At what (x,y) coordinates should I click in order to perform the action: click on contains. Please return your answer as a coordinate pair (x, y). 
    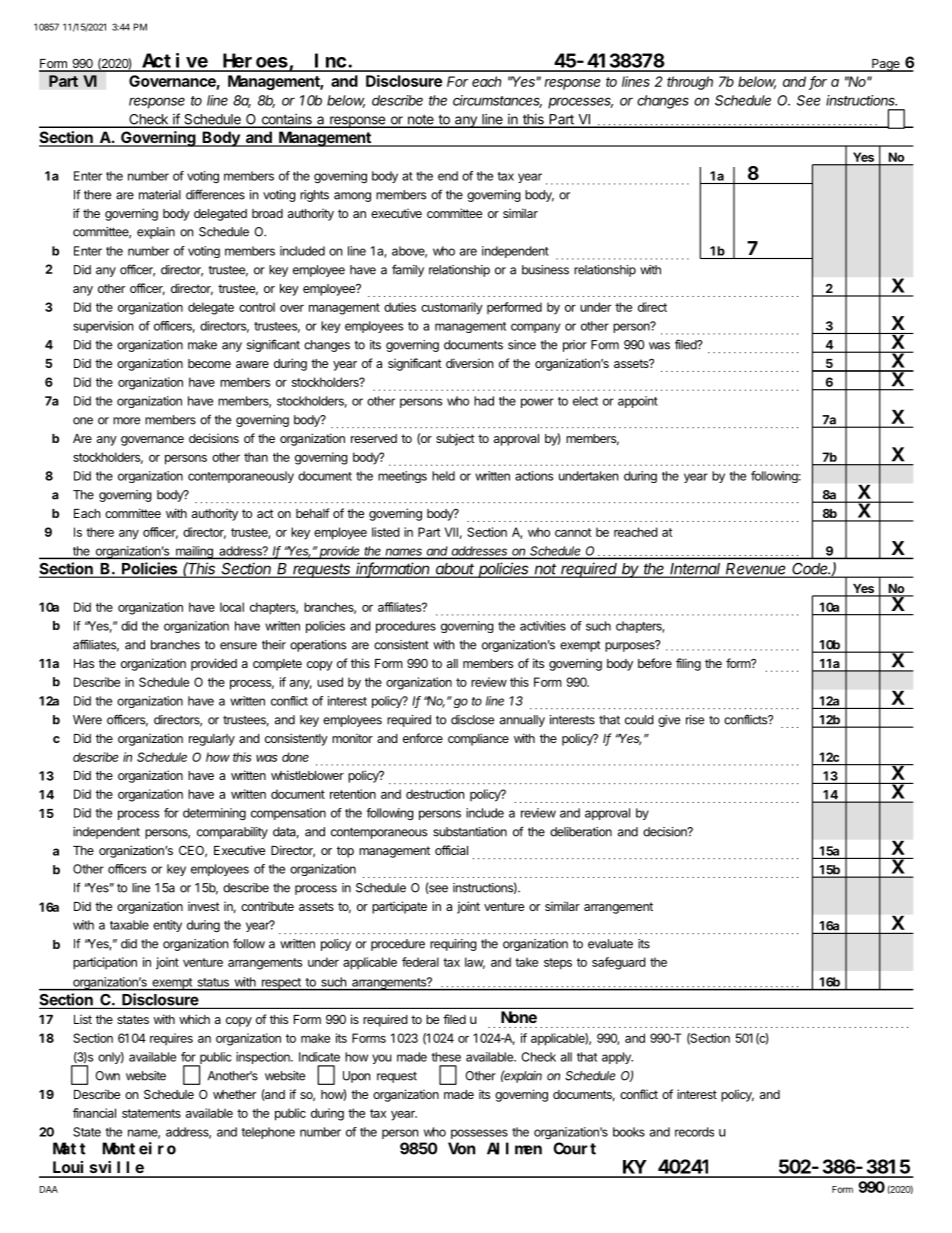
    Looking at the image, I should click on (286, 120).
